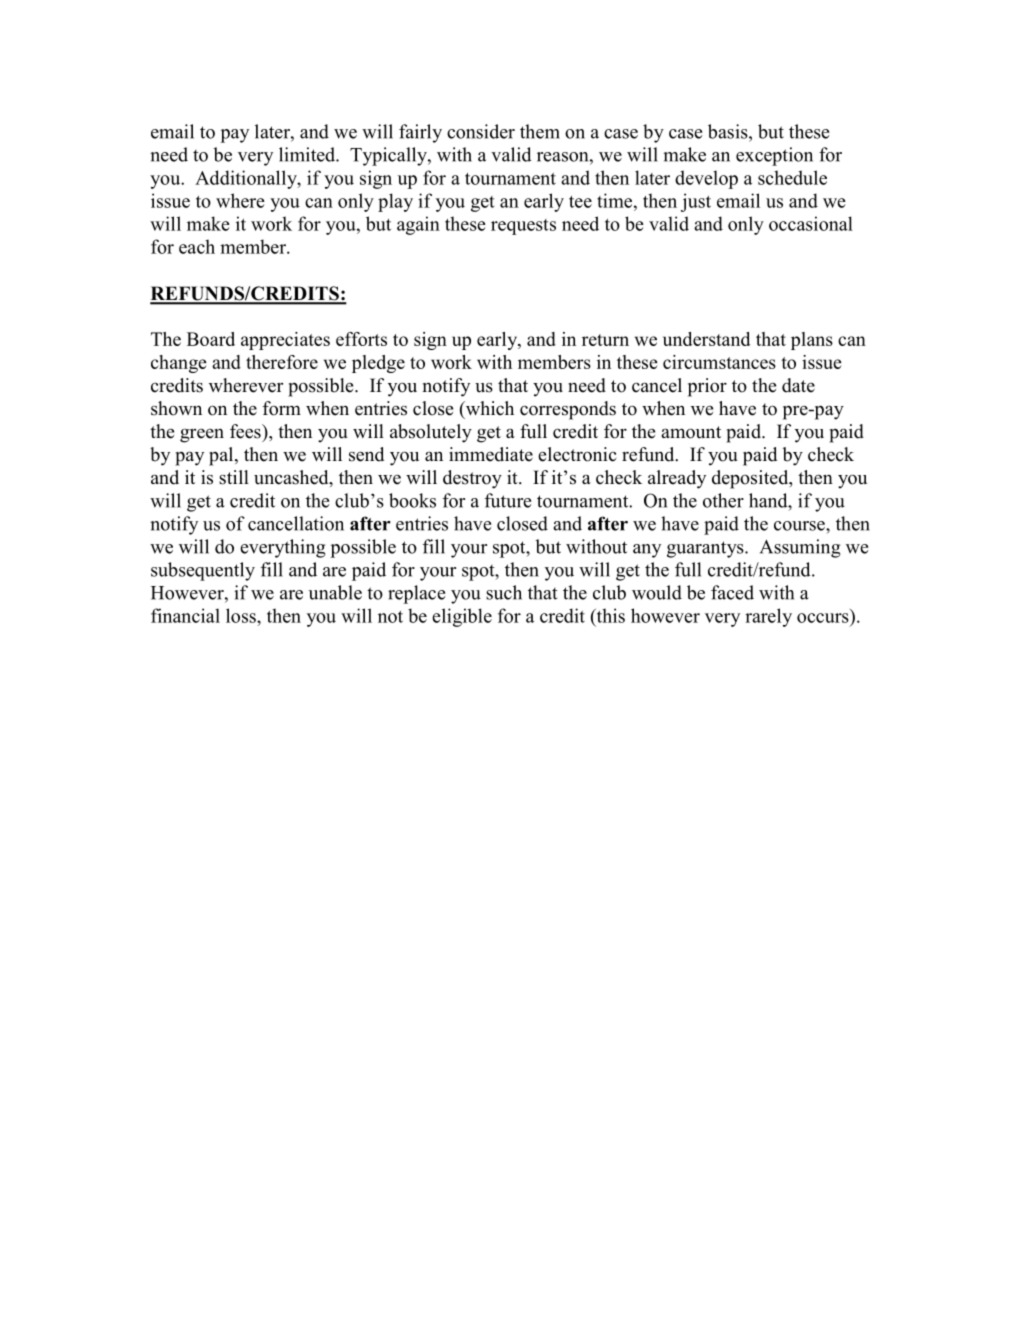  I want to click on still, so click(234, 477).
